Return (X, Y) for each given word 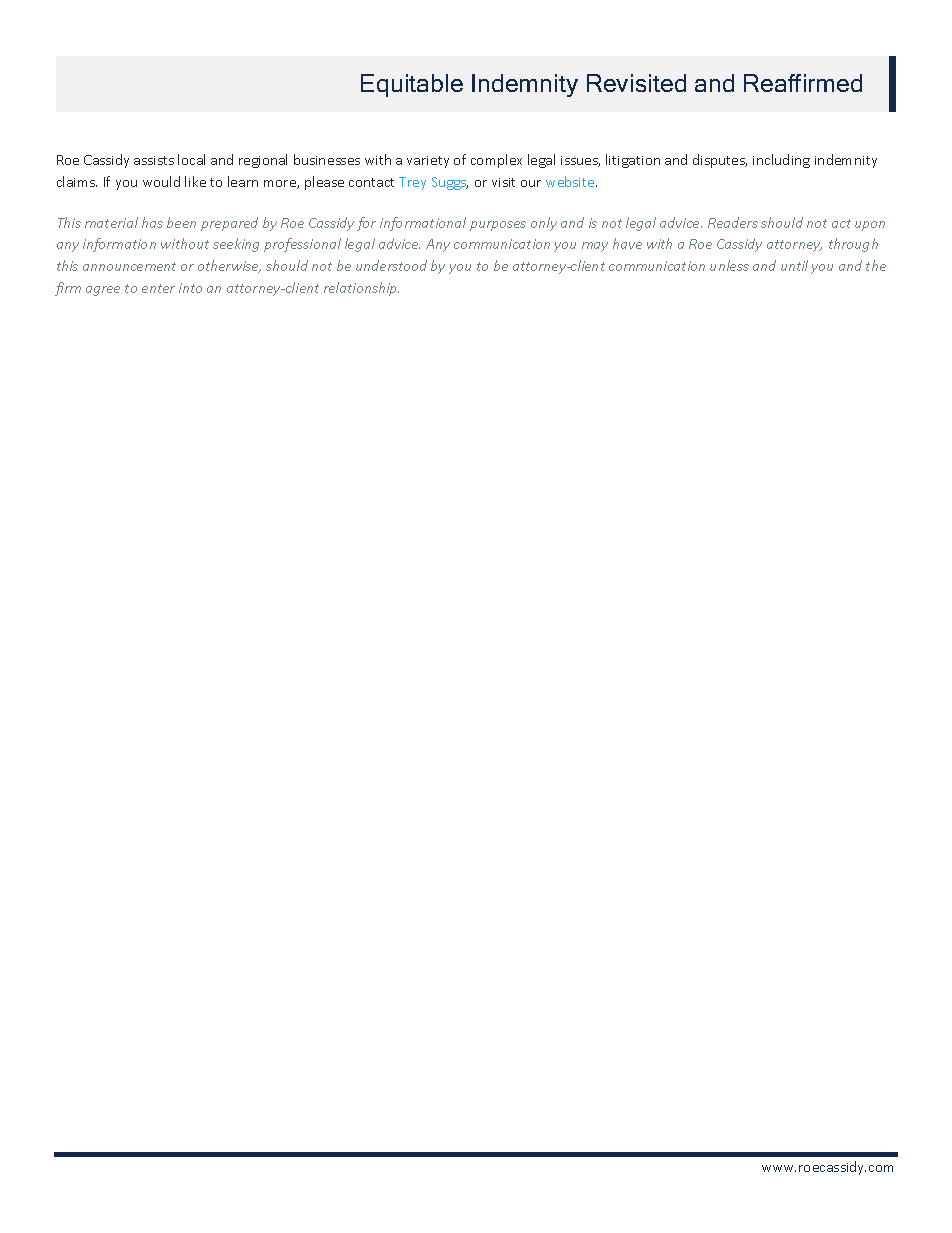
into (190, 288)
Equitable (412, 85)
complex (496, 161)
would (161, 181)
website (571, 181)
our (531, 183)
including (781, 161)
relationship (361, 289)
